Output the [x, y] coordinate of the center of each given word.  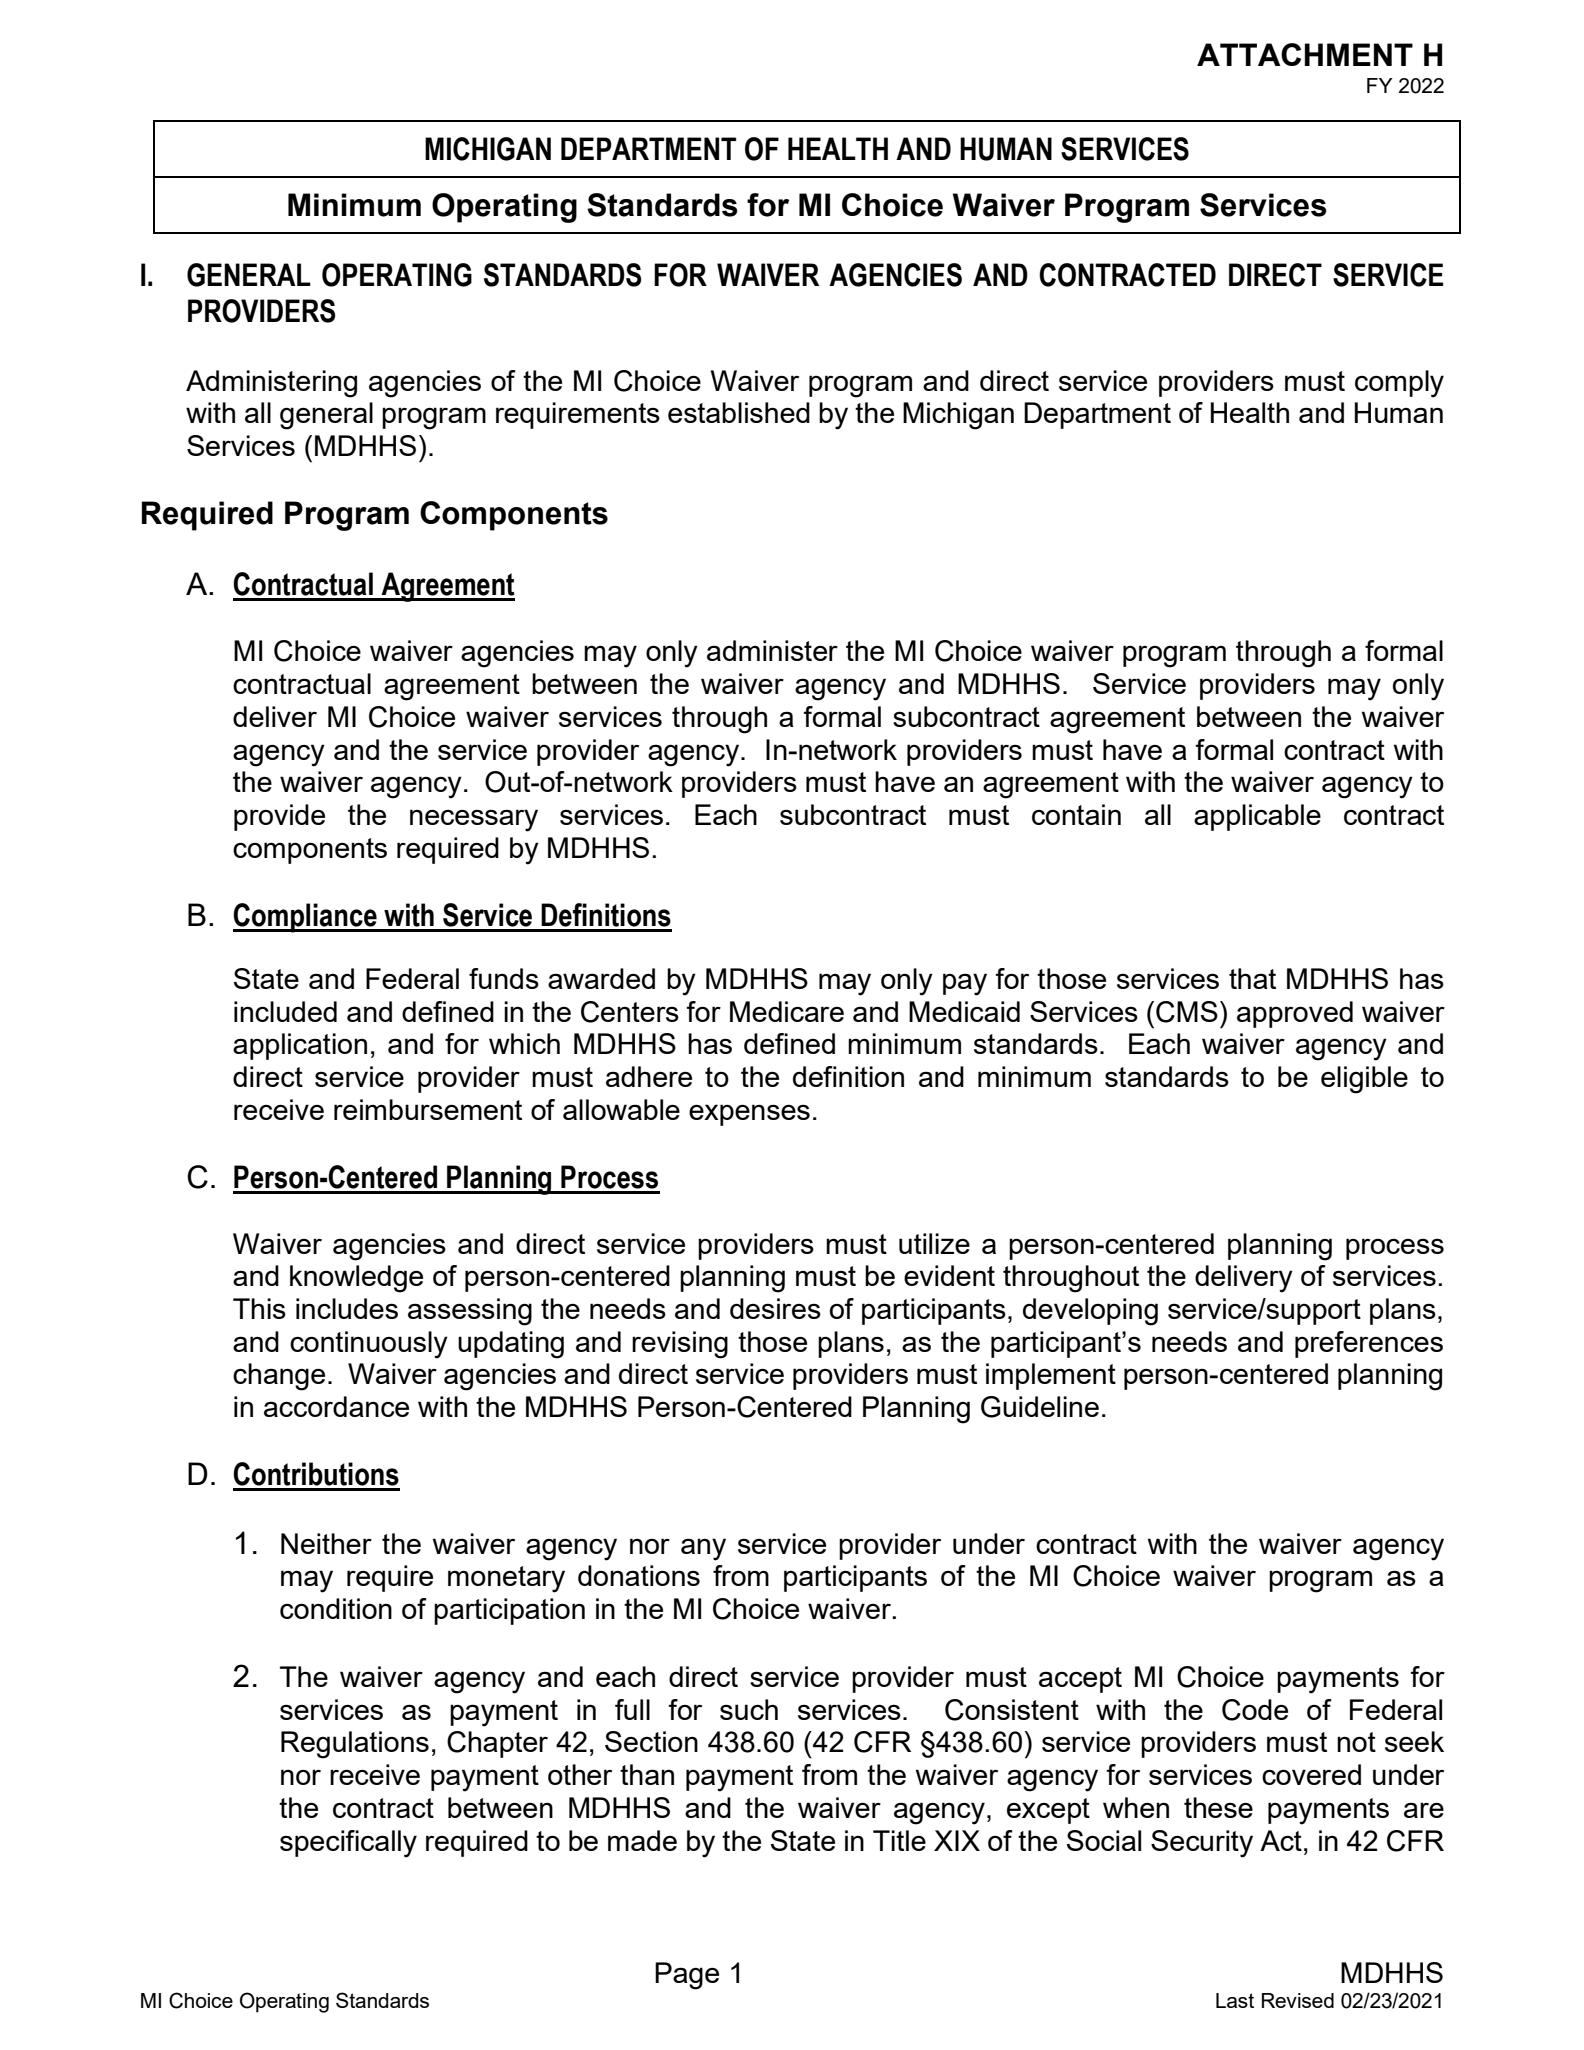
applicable [1257, 817]
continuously [369, 1345]
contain [1076, 814]
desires [775, 1308]
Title [899, 1840]
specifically [348, 1844]
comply [1399, 384]
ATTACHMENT [1305, 54]
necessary [474, 820]
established [739, 412]
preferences [1369, 1344]
